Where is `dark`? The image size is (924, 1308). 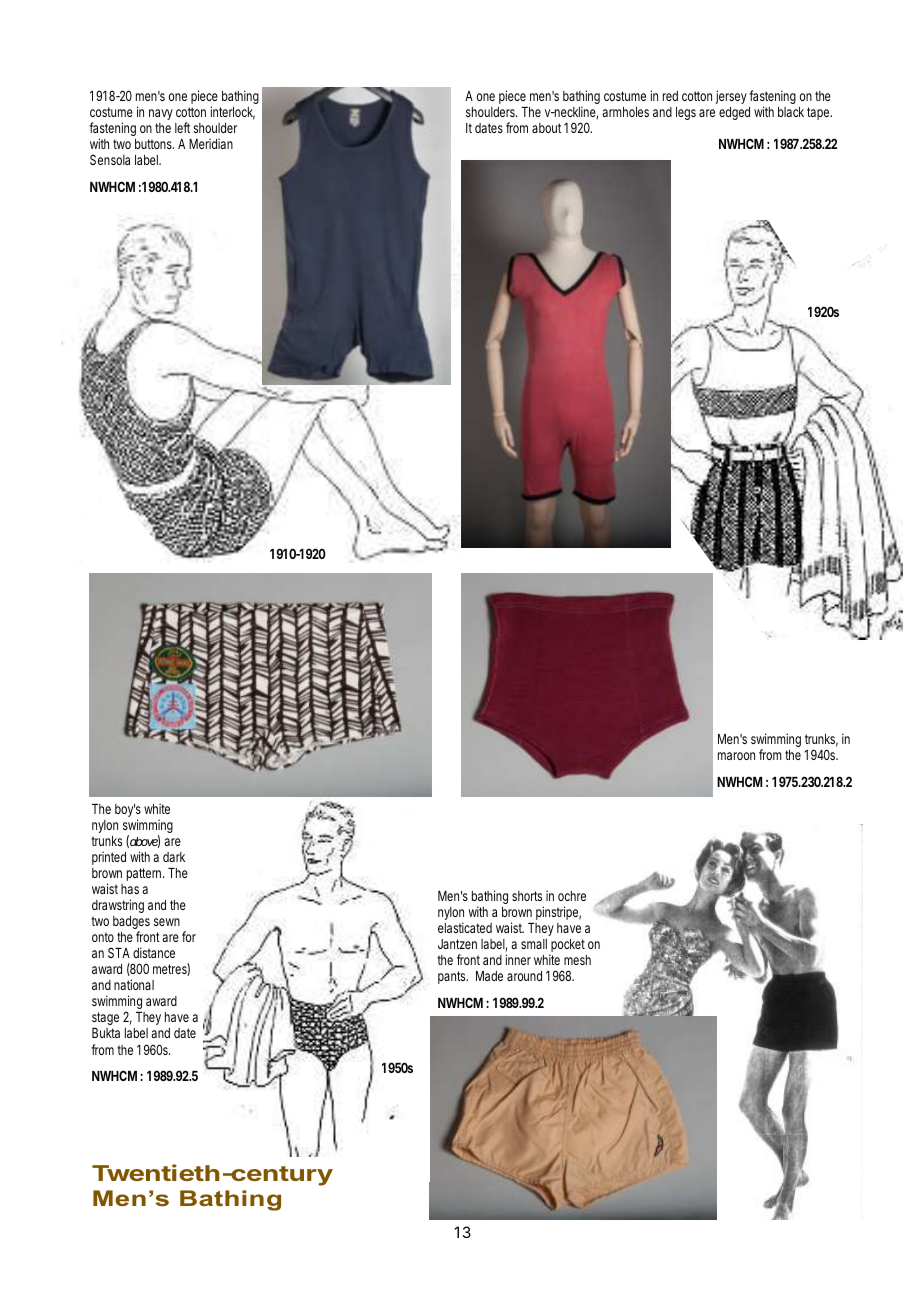
dark is located at coordinates (174, 857).
